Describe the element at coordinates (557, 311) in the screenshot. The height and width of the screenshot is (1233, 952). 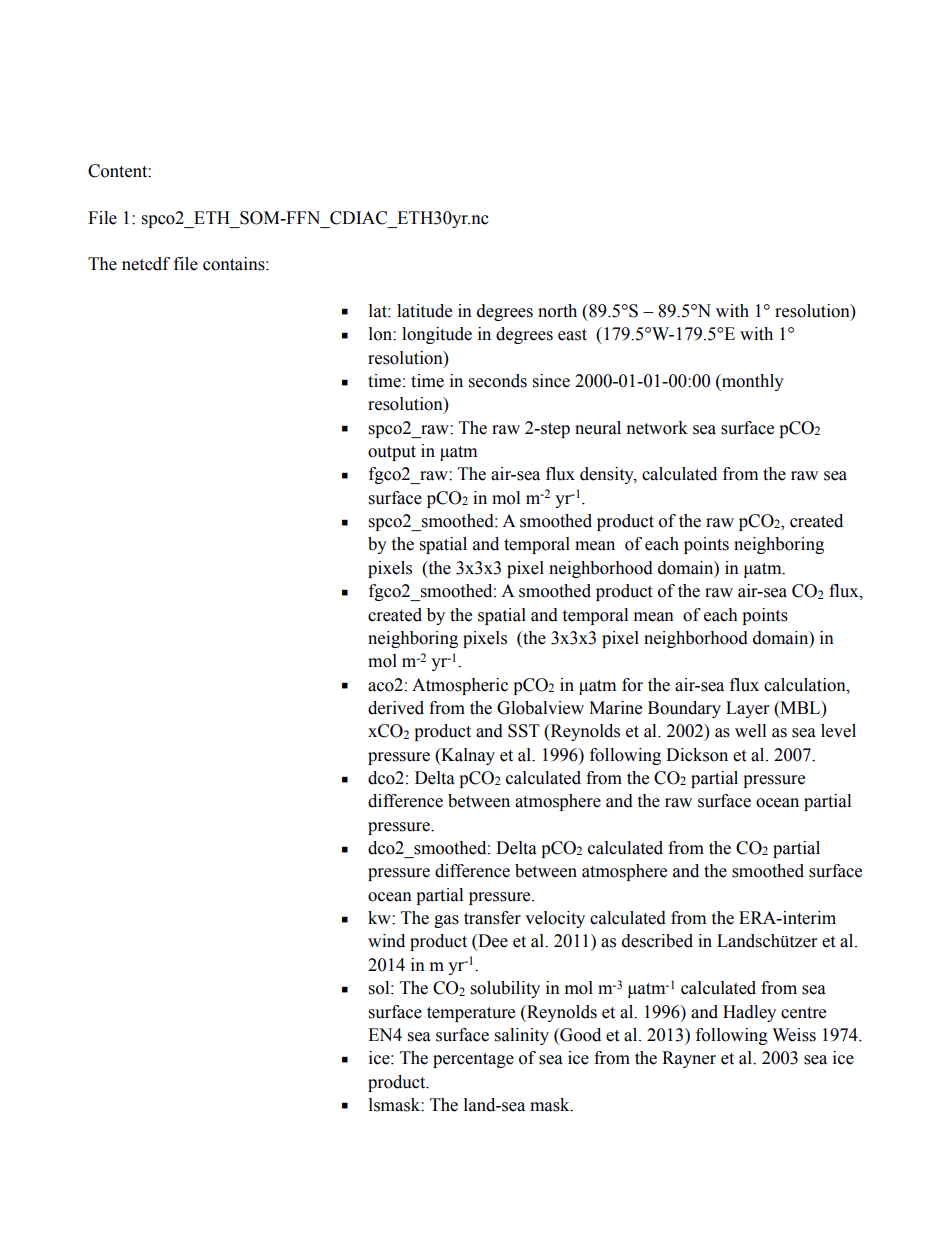
I see `north` at that location.
